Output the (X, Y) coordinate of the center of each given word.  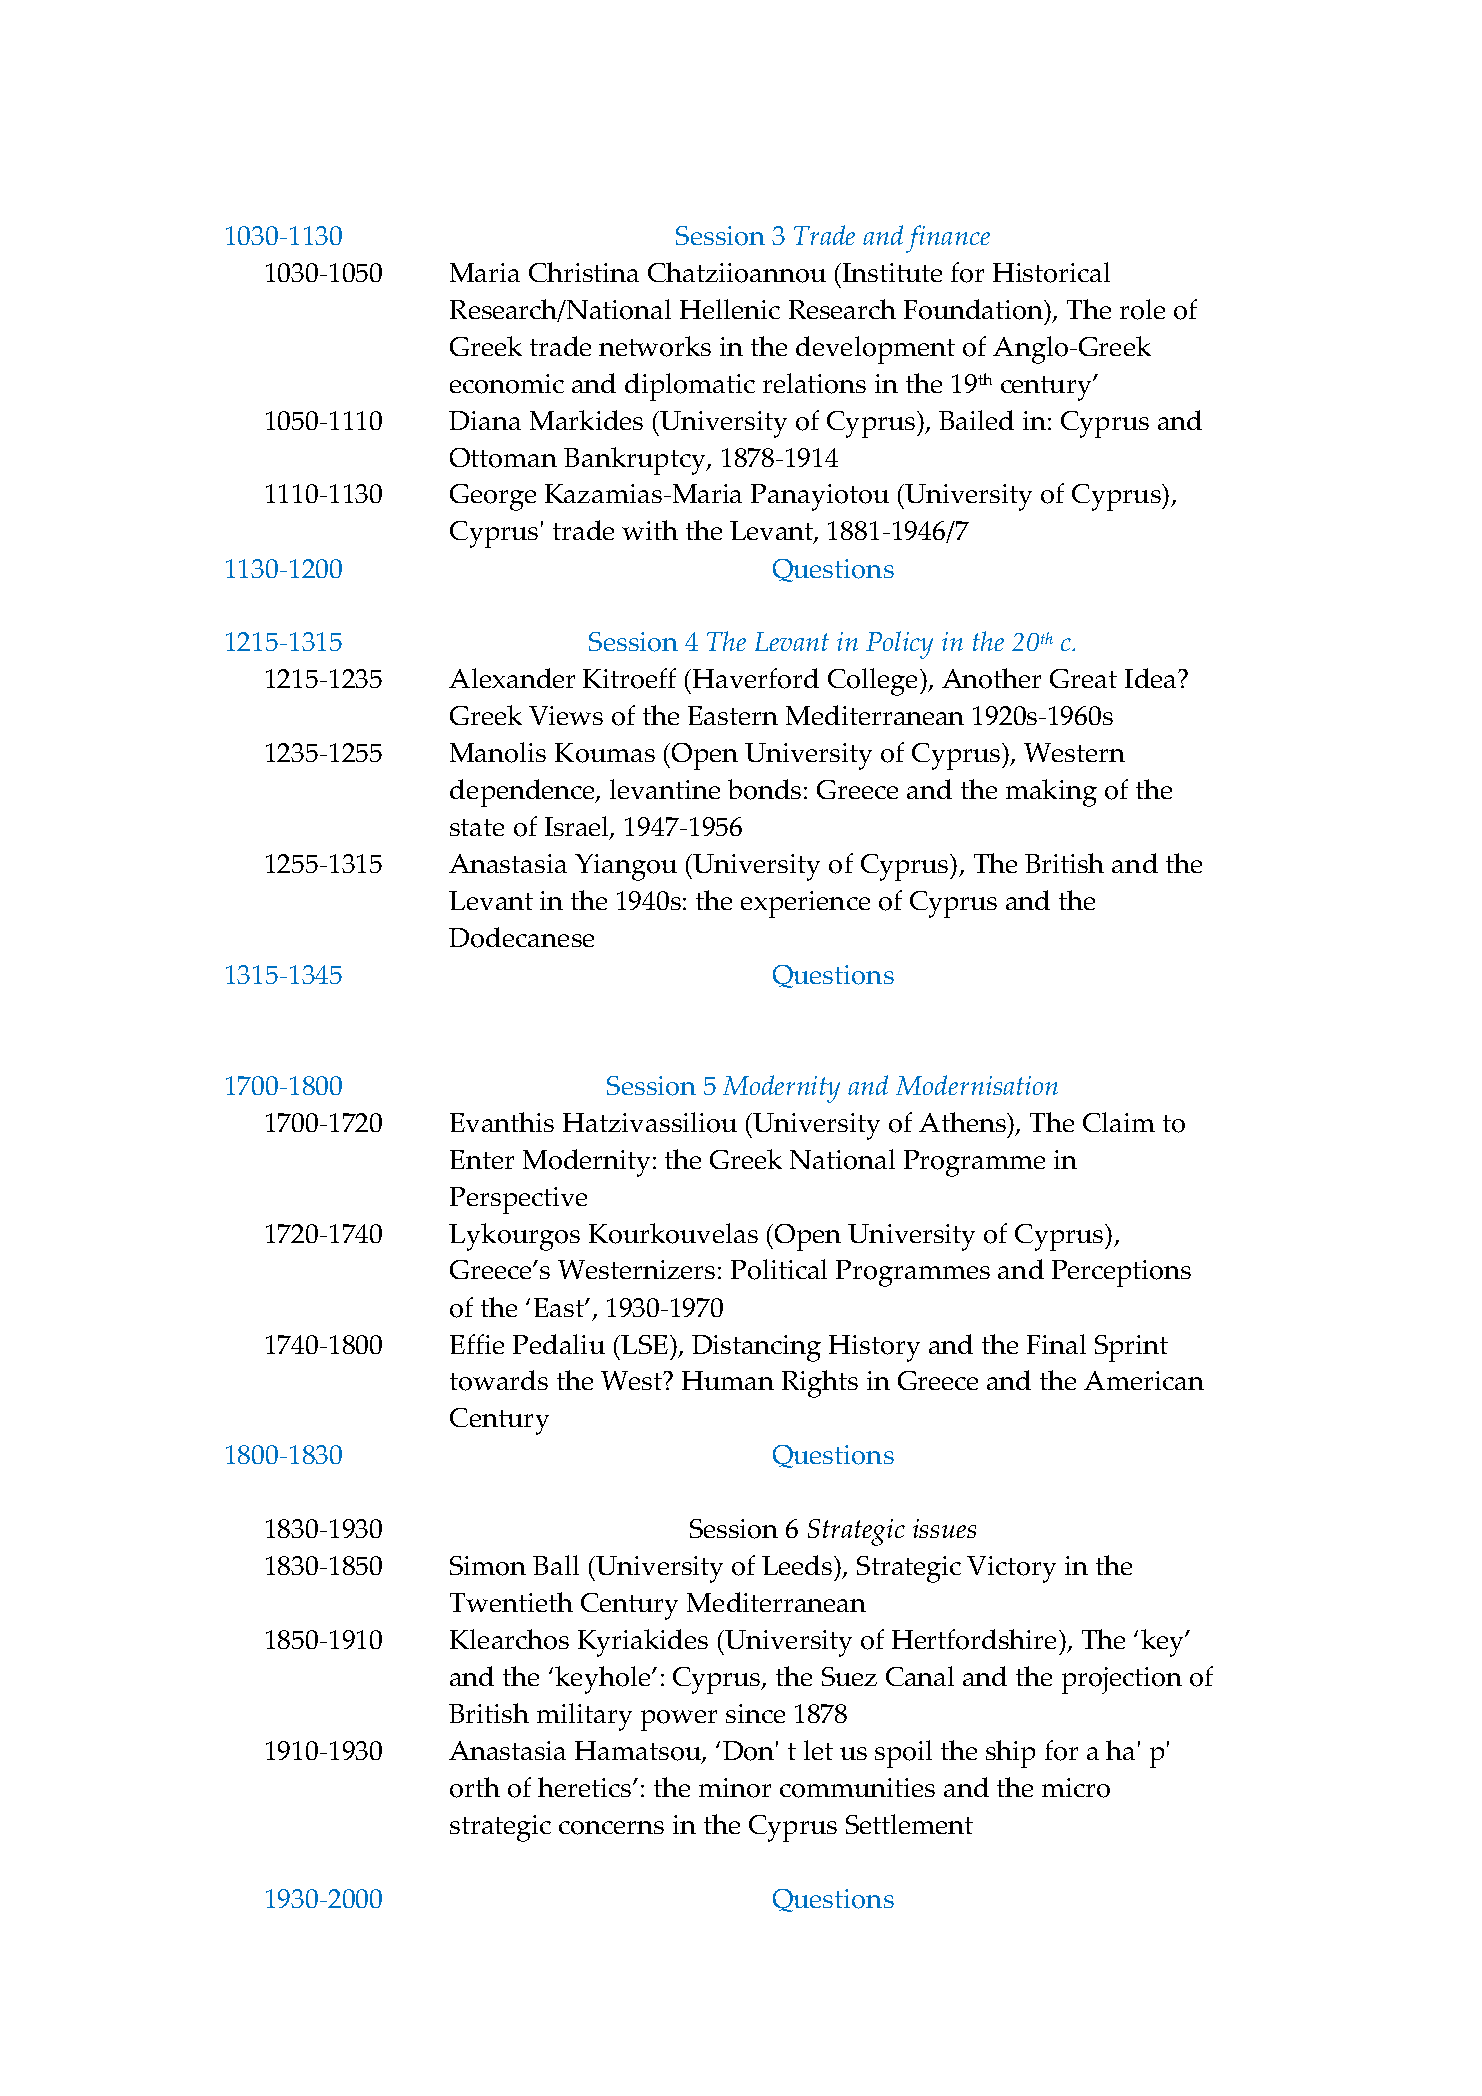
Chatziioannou (737, 272)
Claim (1119, 1122)
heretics (584, 1787)
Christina (584, 272)
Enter (482, 1159)
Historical (1051, 272)
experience (805, 904)
